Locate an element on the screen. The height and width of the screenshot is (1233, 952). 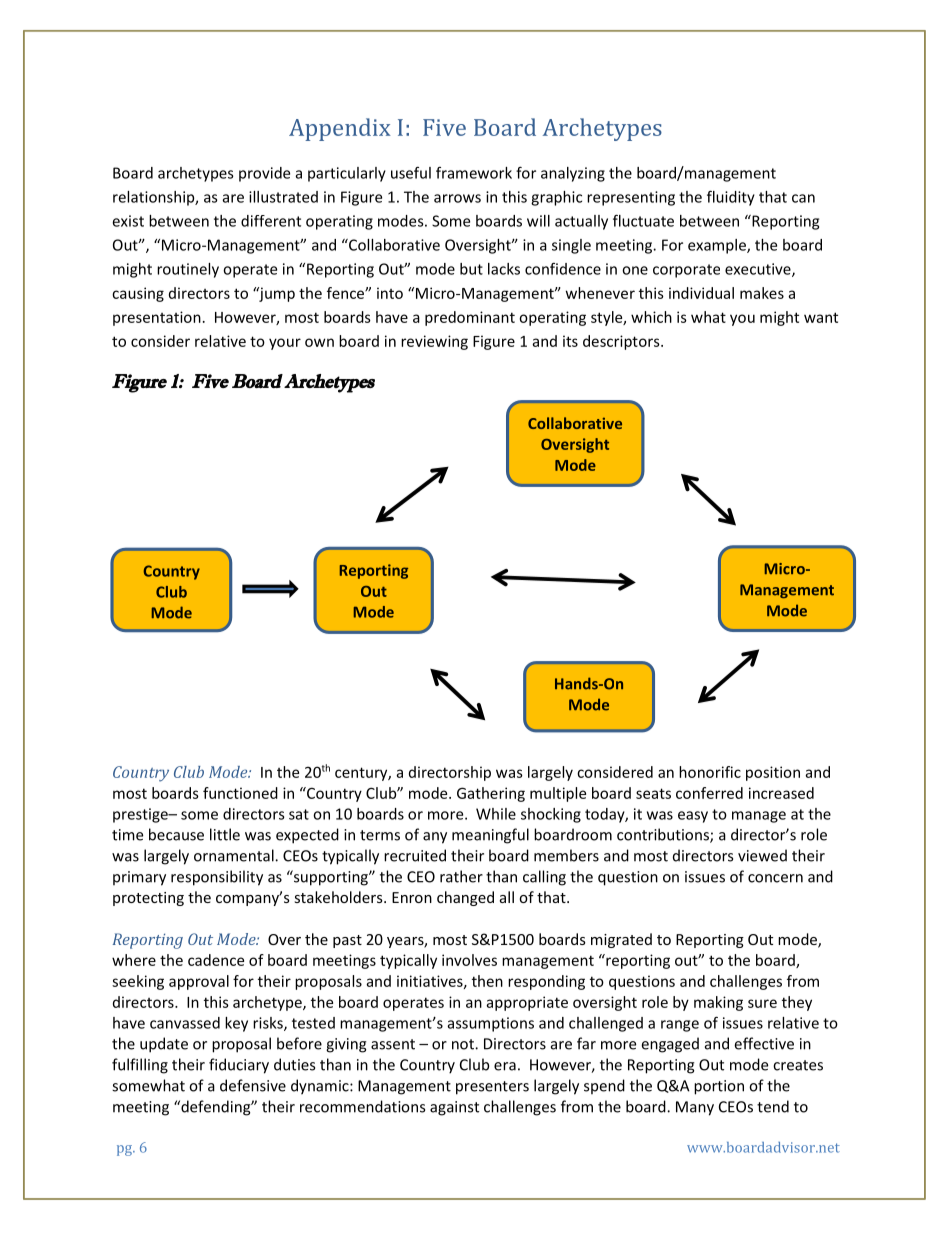
framework is located at coordinates (474, 173).
